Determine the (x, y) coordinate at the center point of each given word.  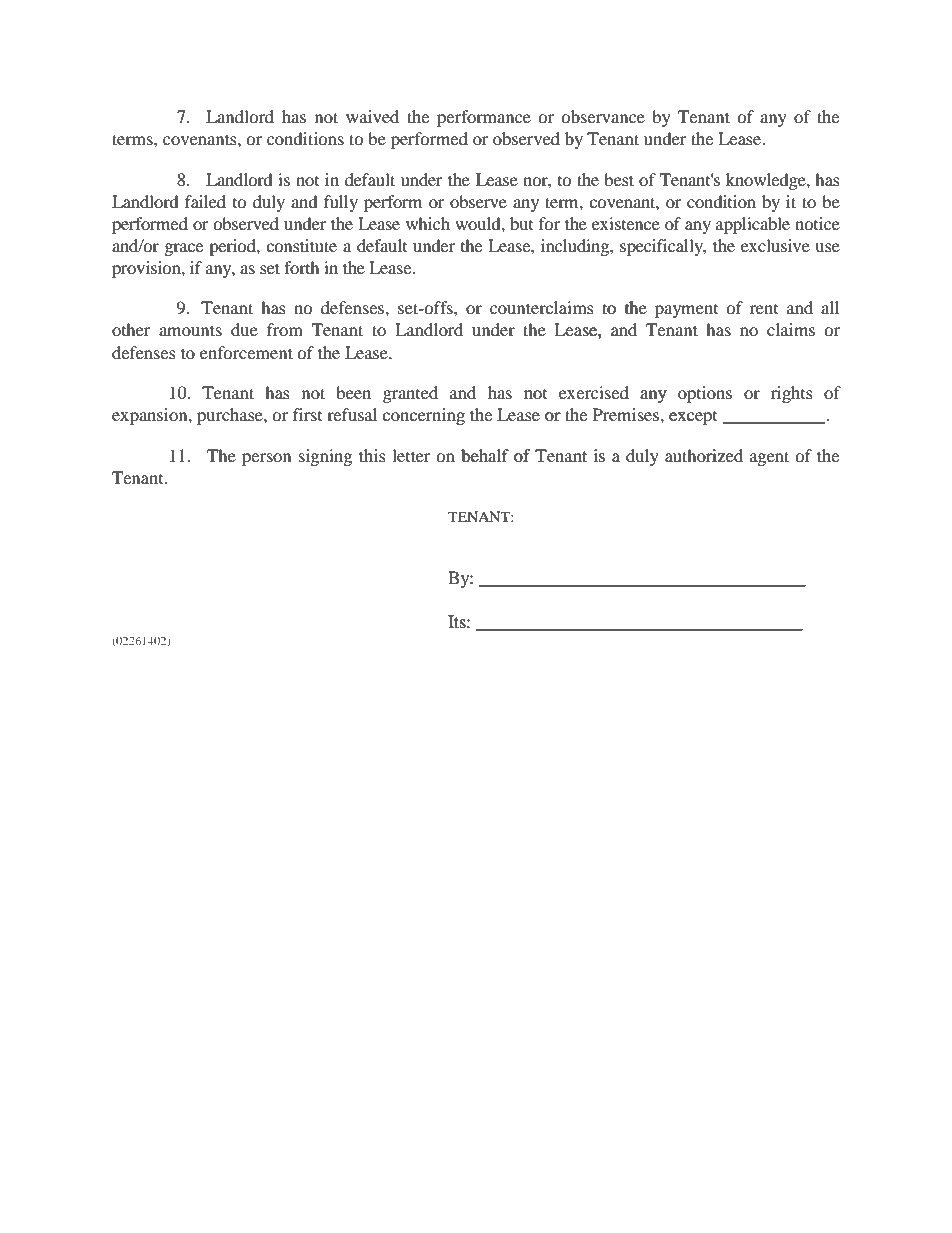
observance (603, 116)
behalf (485, 455)
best (619, 179)
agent (769, 458)
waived (372, 116)
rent (764, 309)
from (285, 329)
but (521, 223)
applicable (753, 225)
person (266, 459)
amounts (190, 330)
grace (184, 249)
